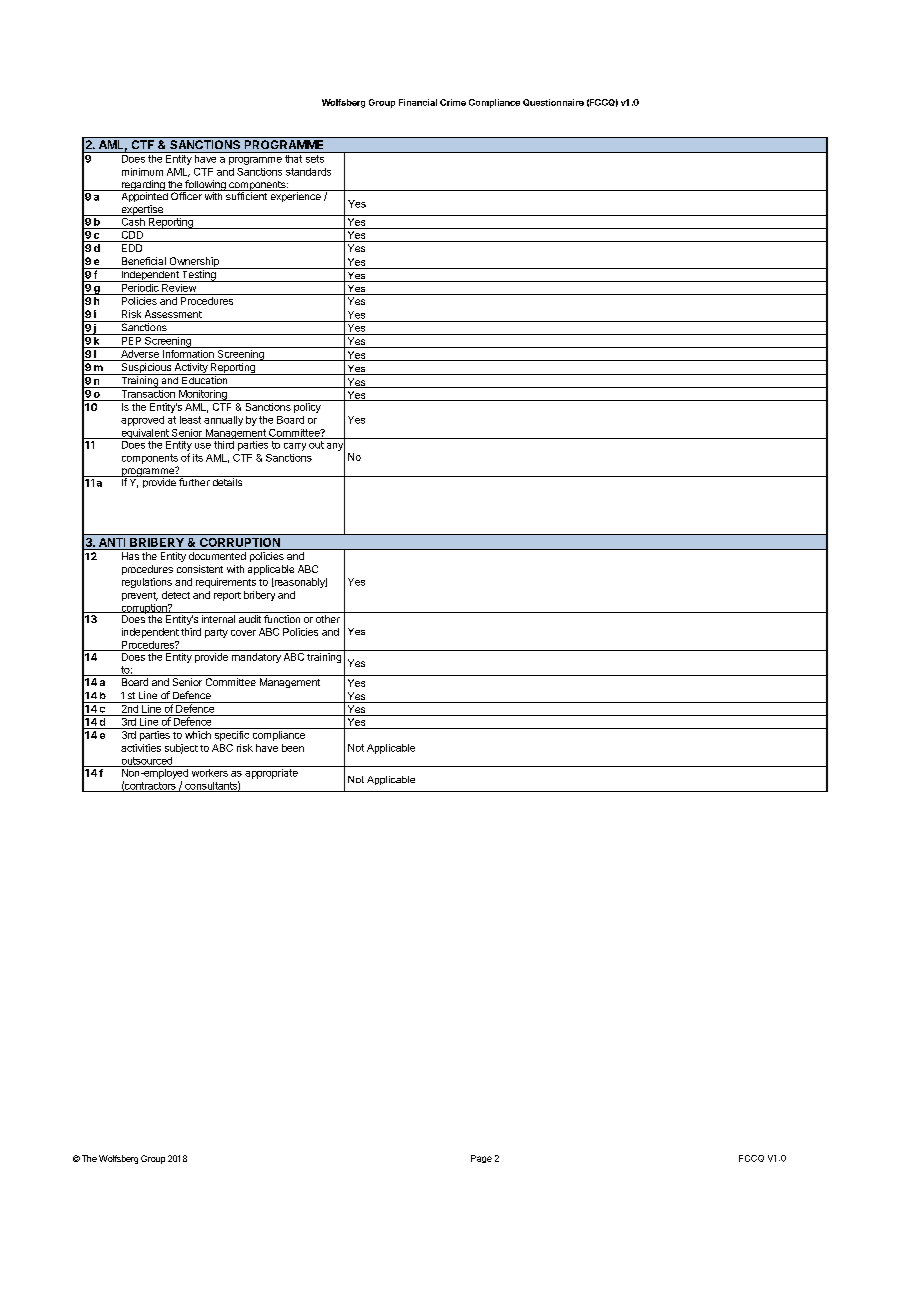  I want to click on workers, so click(209, 771).
